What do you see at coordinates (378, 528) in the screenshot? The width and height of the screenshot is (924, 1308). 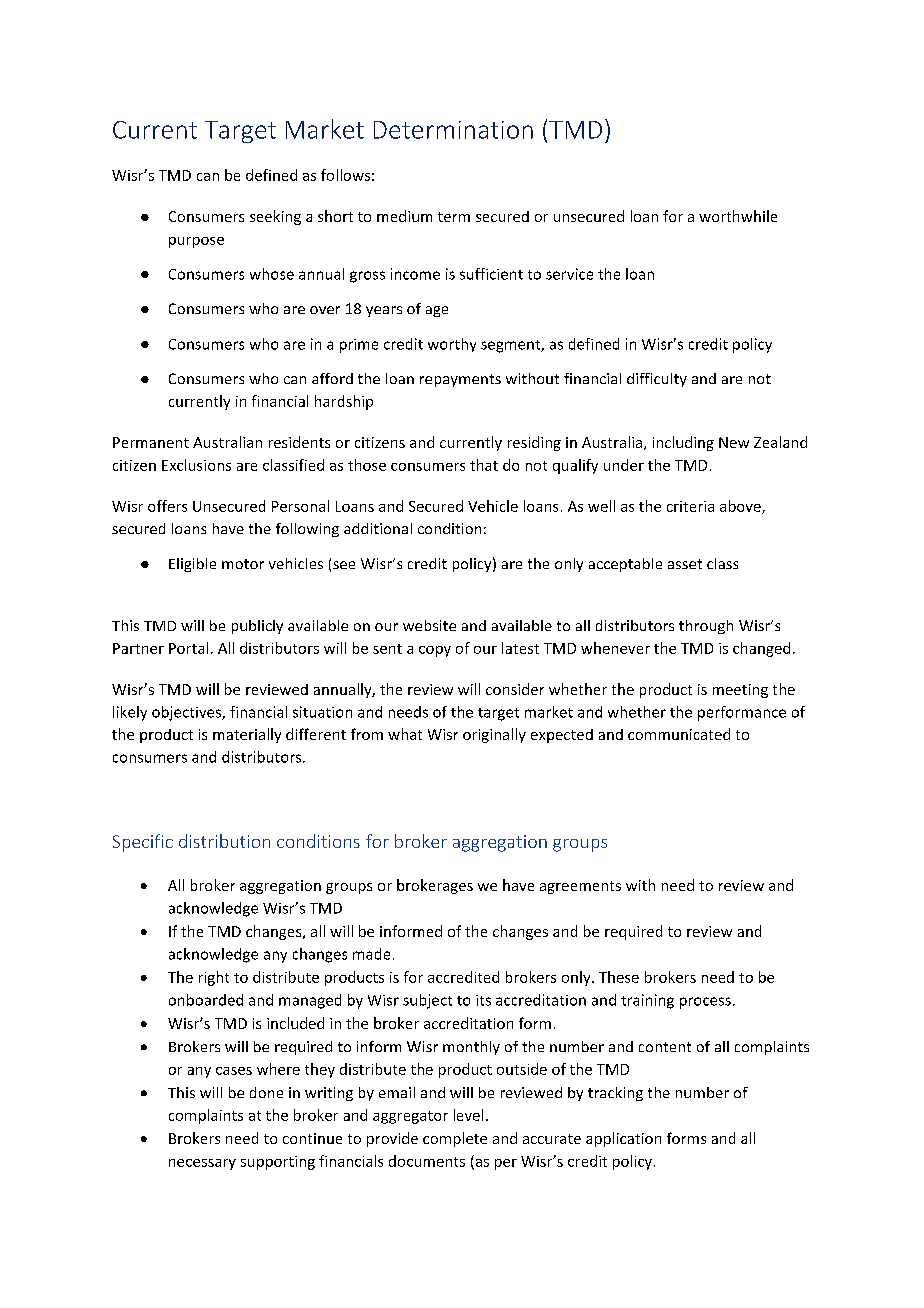 I see `additional` at bounding box center [378, 528].
